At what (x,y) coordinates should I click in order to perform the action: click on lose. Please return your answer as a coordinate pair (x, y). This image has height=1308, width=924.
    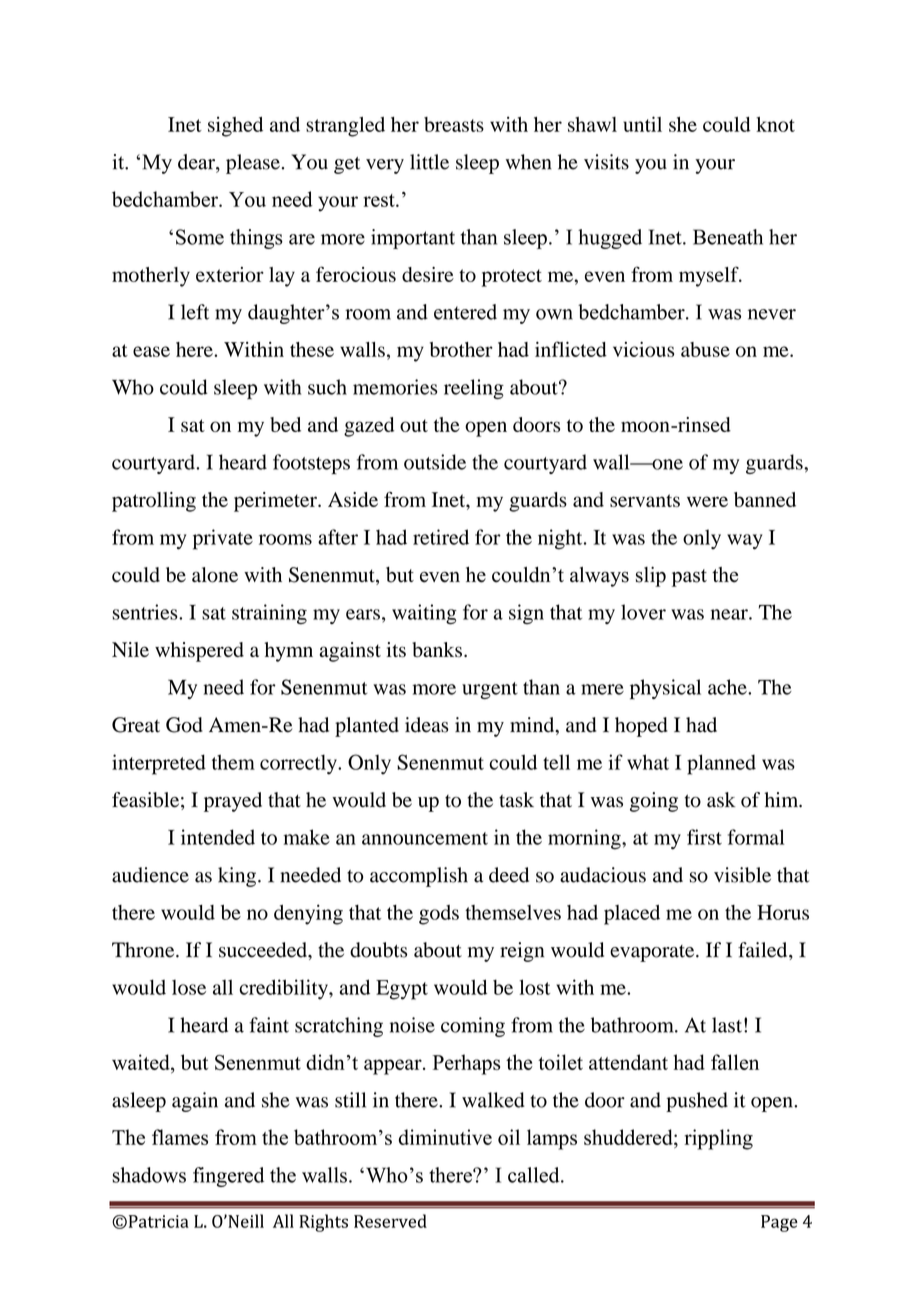
    Looking at the image, I should click on (189, 987).
